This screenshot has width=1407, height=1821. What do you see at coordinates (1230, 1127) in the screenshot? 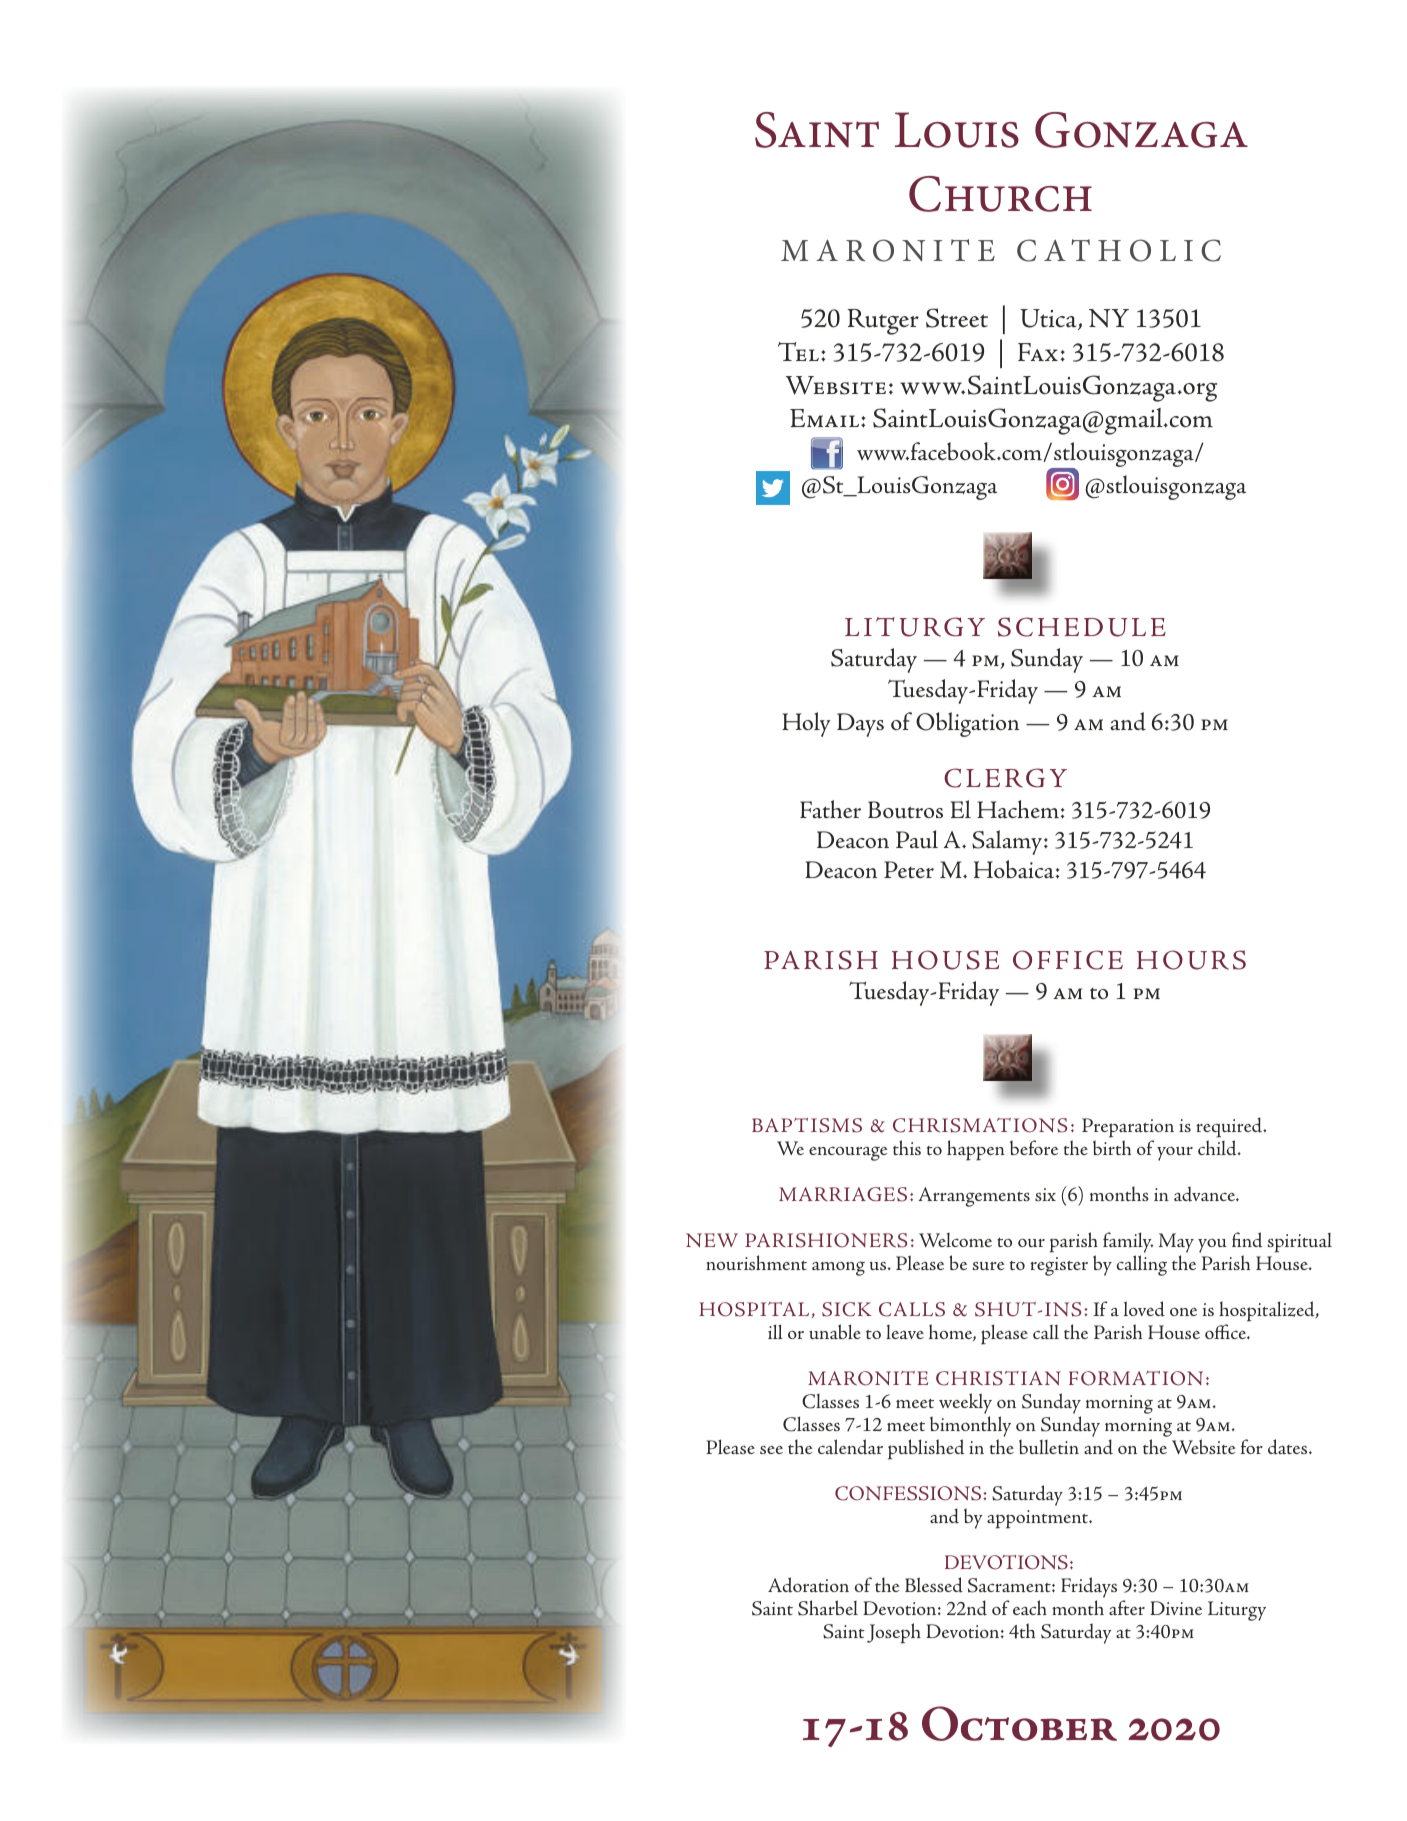
I see `required` at bounding box center [1230, 1127].
